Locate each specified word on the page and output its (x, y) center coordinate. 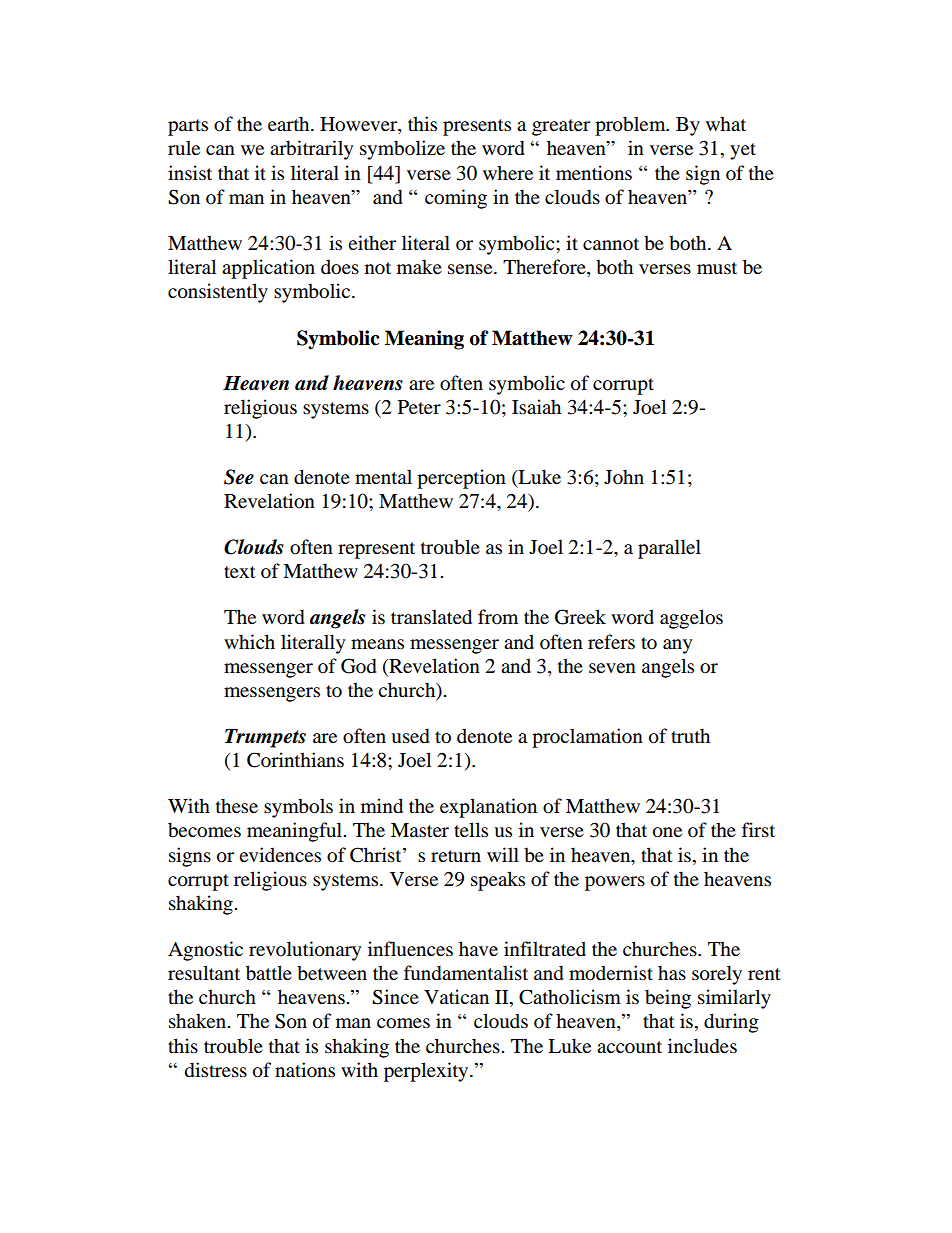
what (726, 124)
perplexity (427, 1072)
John (624, 477)
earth (290, 124)
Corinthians (295, 760)
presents (477, 127)
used (410, 736)
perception (461, 479)
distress (216, 1070)
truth (690, 736)
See (239, 477)
